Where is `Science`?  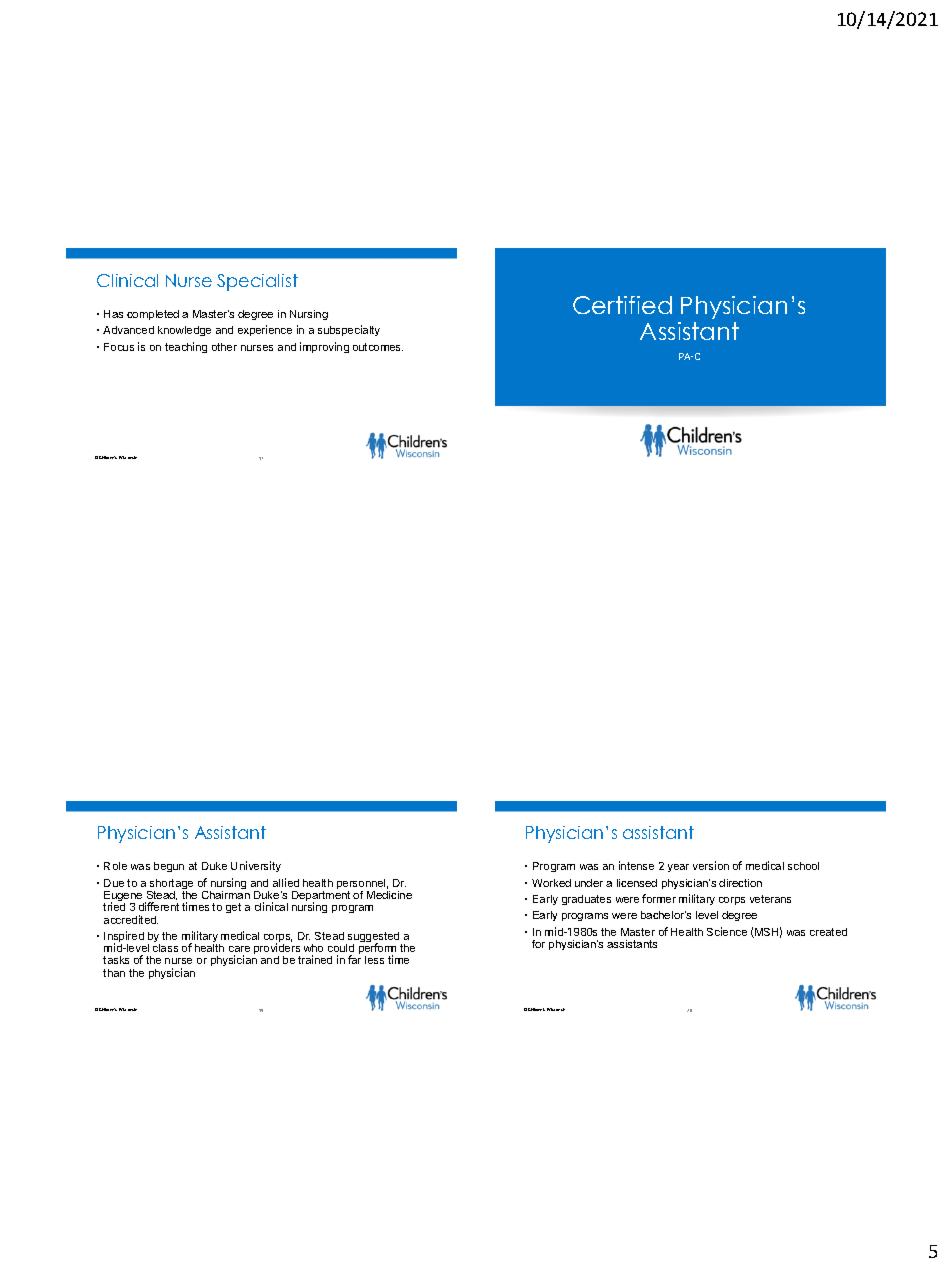 Science is located at coordinates (727, 931).
